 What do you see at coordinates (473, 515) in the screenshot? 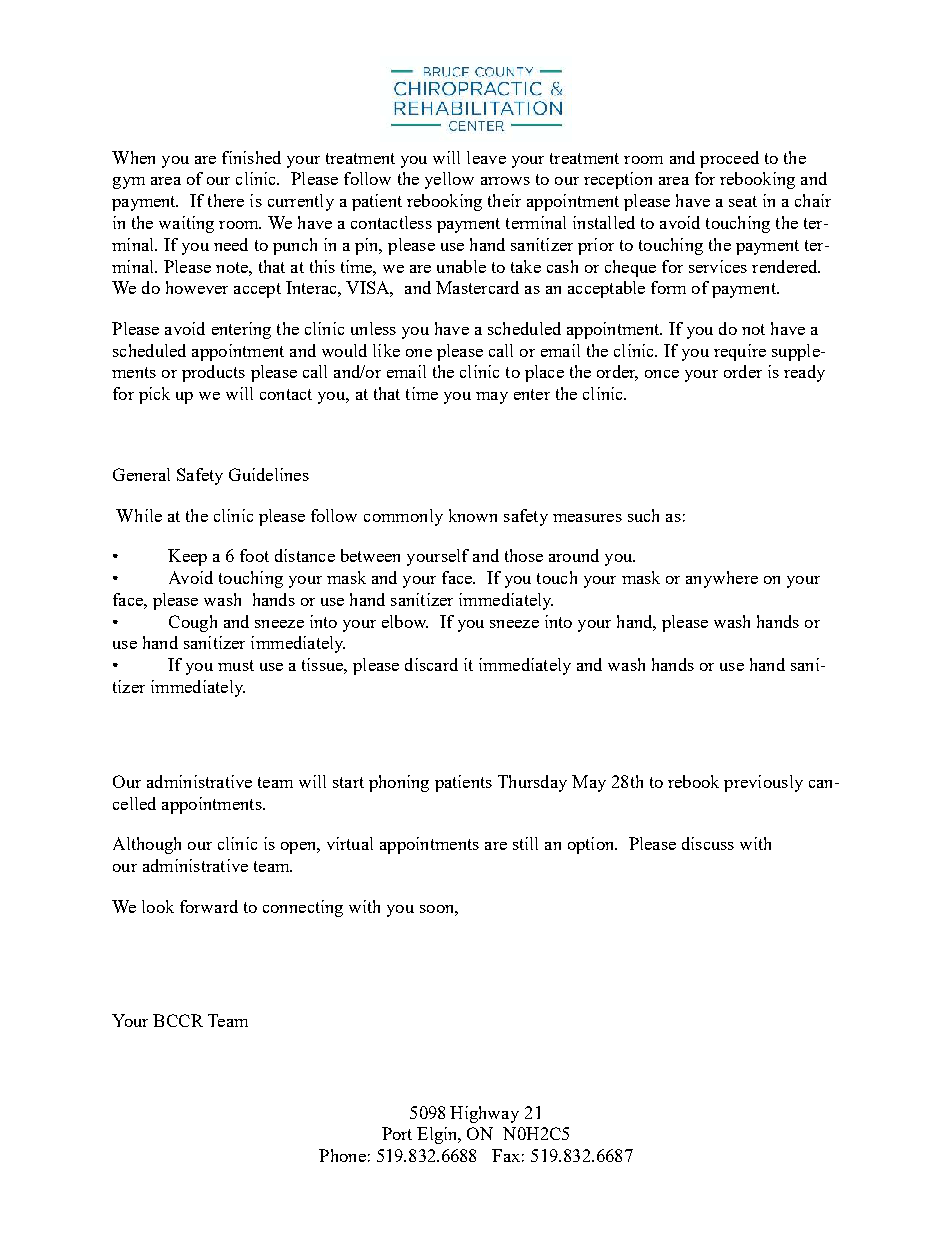
I see `known` at bounding box center [473, 515].
